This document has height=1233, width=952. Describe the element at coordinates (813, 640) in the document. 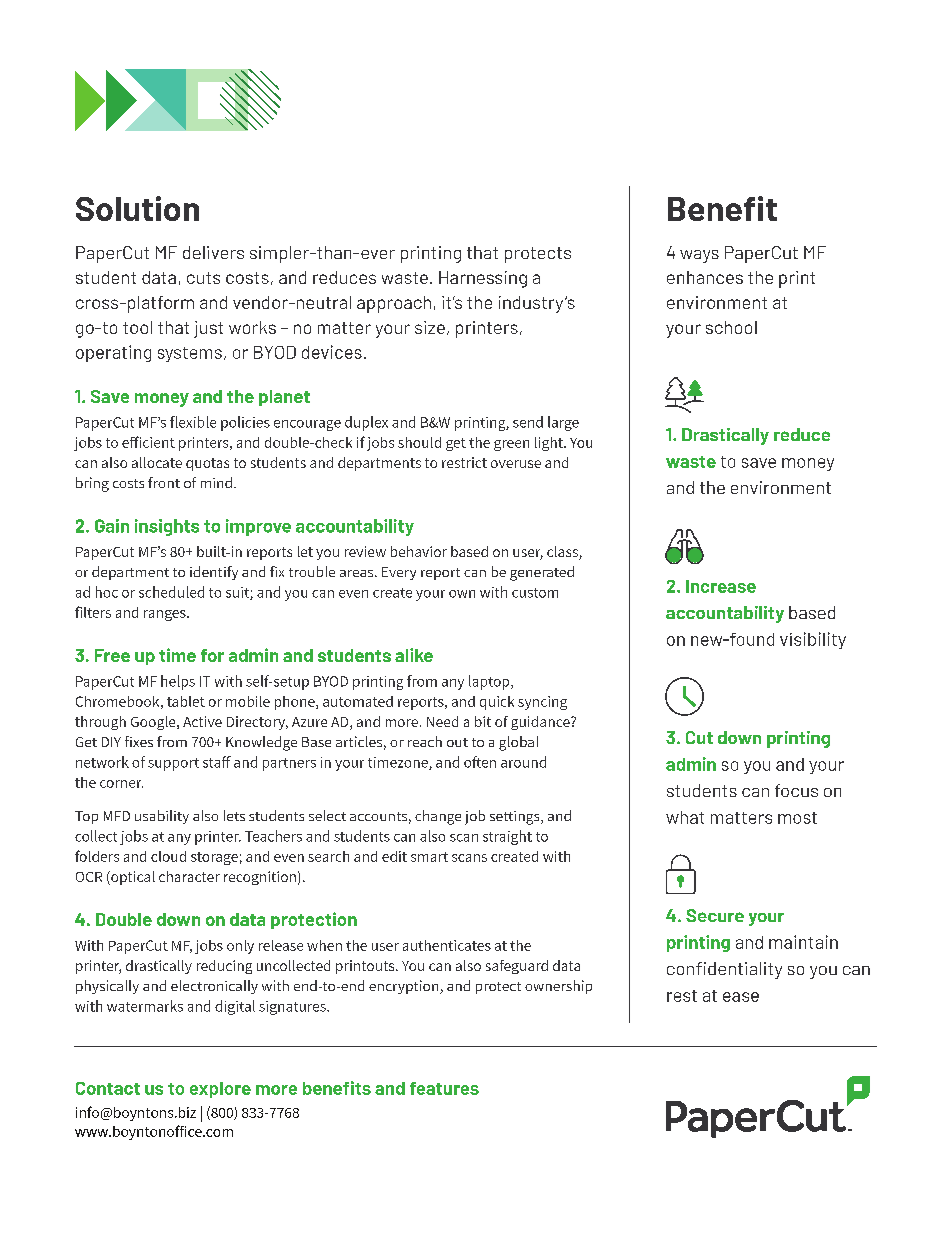

I see `visibility` at that location.
